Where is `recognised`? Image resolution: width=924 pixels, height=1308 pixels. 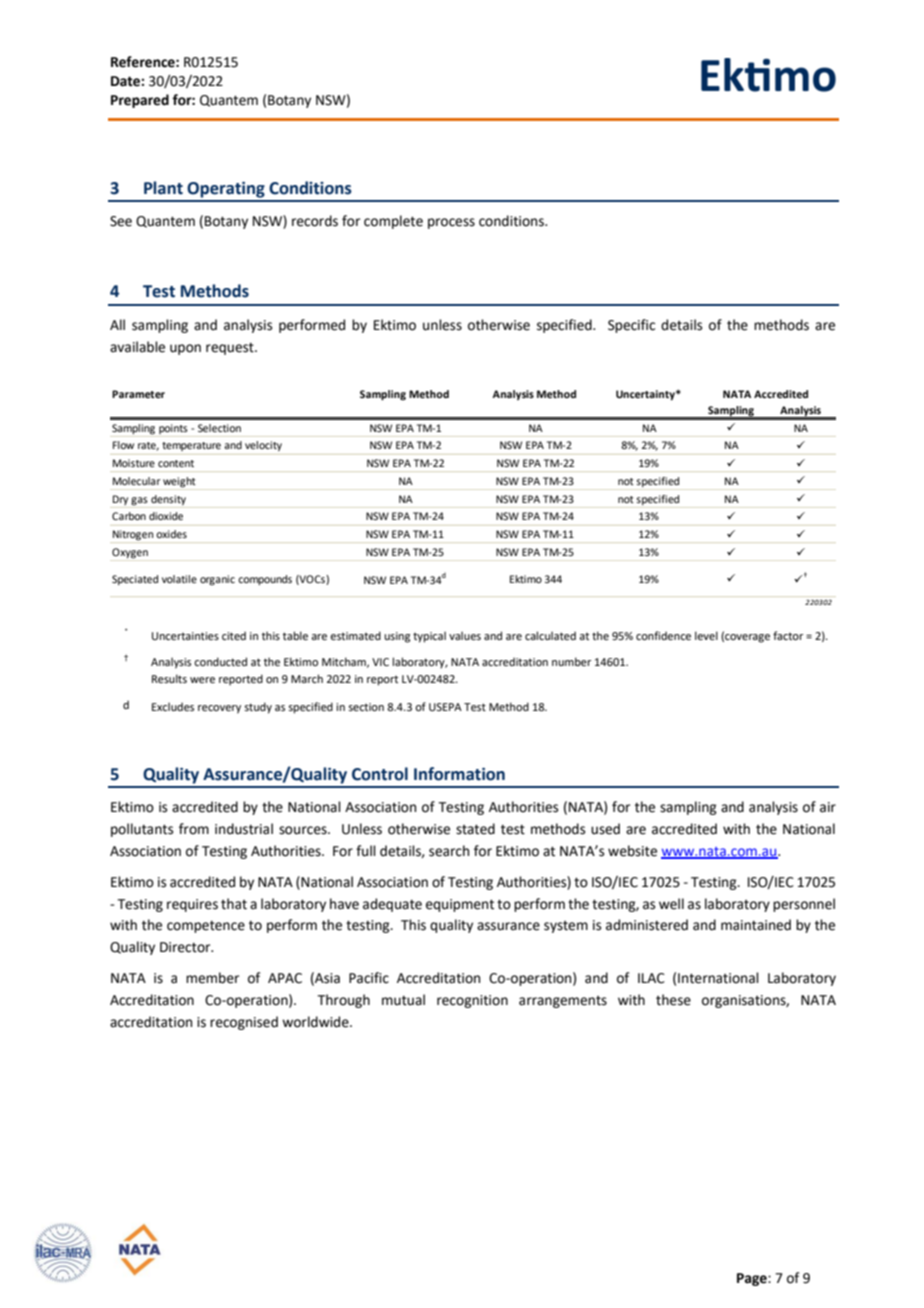 recognised is located at coordinates (244, 1023).
